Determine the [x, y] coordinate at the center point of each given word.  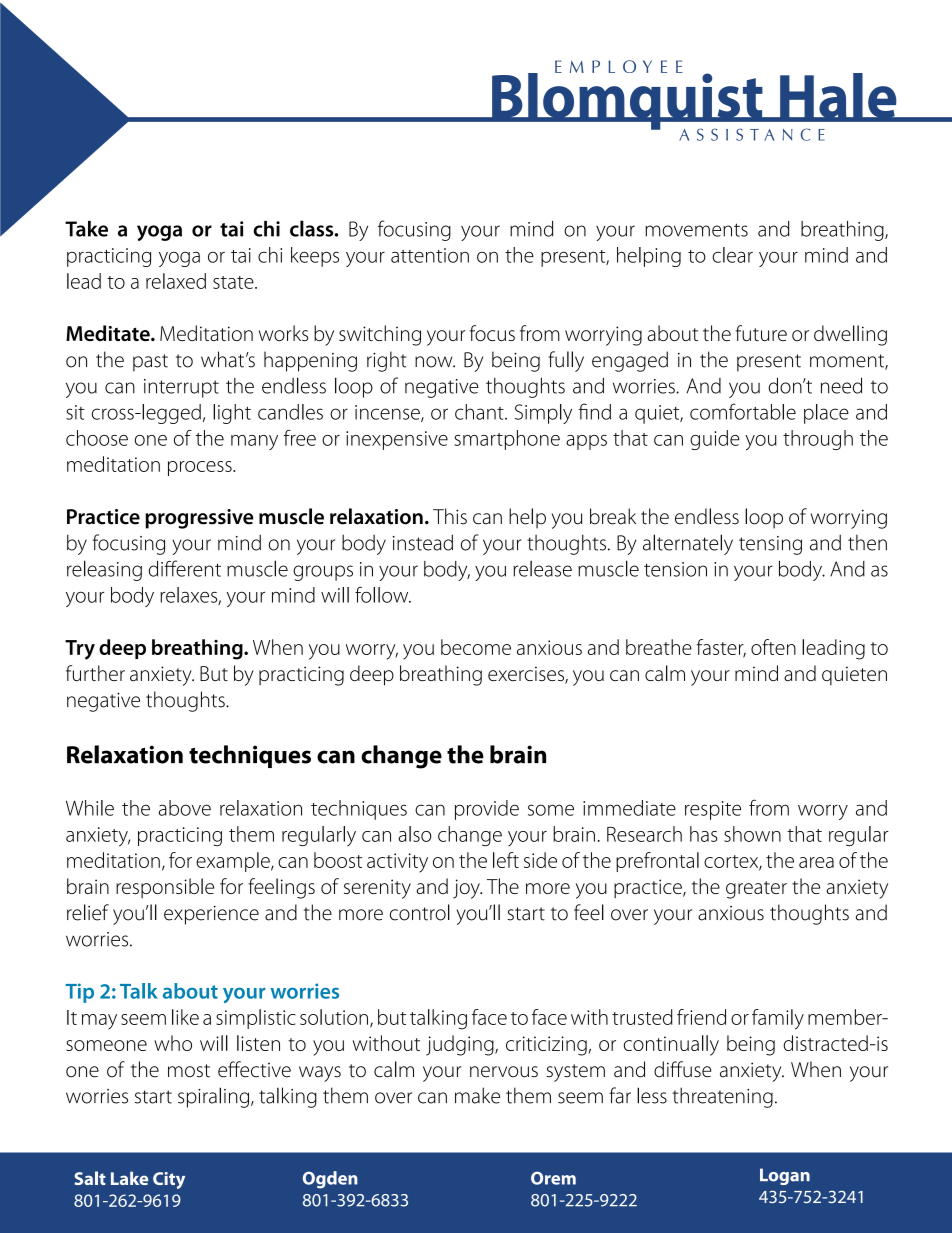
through [818, 440]
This [450, 516]
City [169, 1180]
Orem [553, 1178]
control [420, 912]
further [95, 673]
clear [732, 255]
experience [211, 915]
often [773, 647]
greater [756, 890]
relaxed [176, 281]
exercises [527, 675]
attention [430, 255]
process [201, 468]
